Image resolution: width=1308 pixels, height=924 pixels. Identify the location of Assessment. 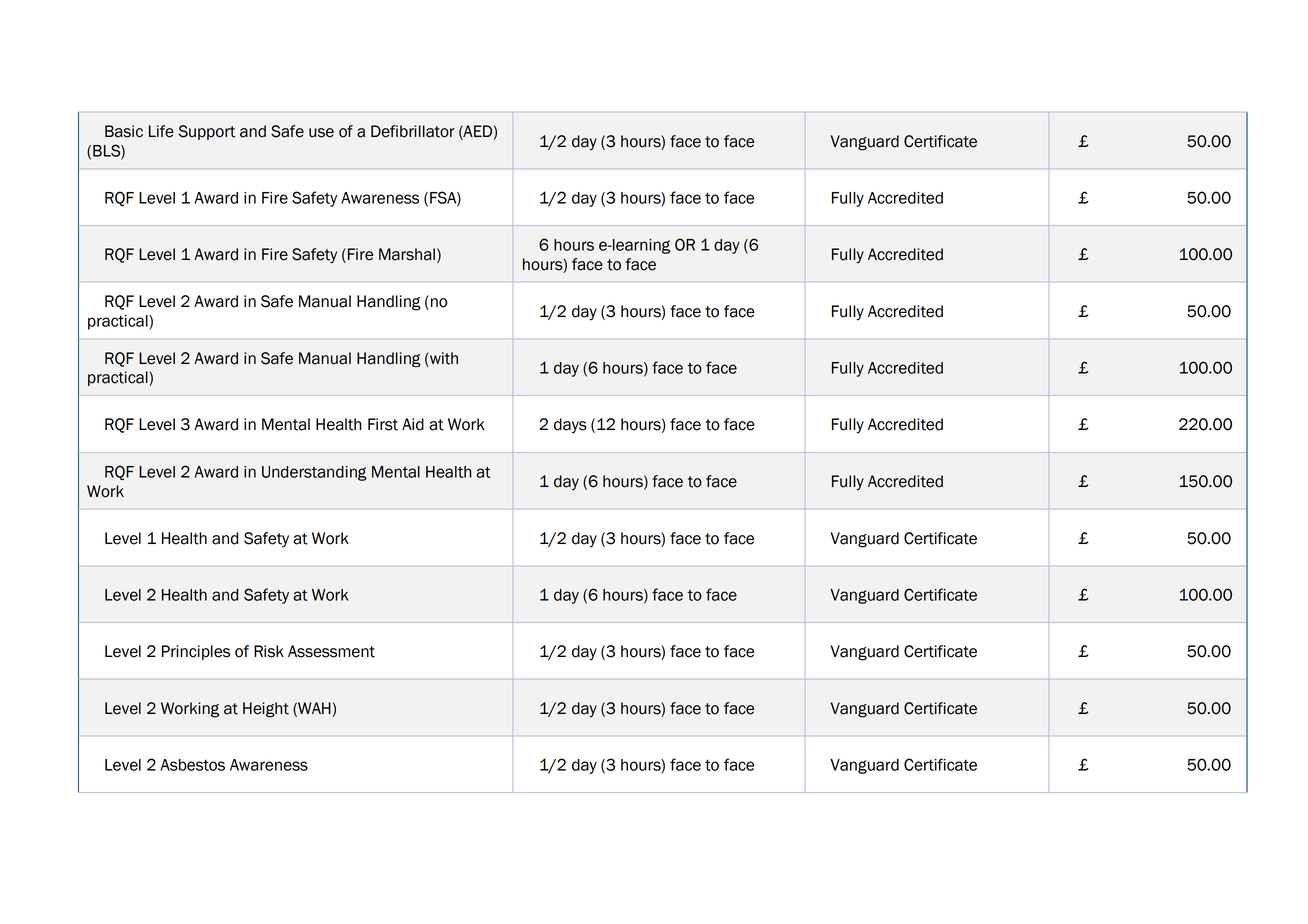
(331, 651).
